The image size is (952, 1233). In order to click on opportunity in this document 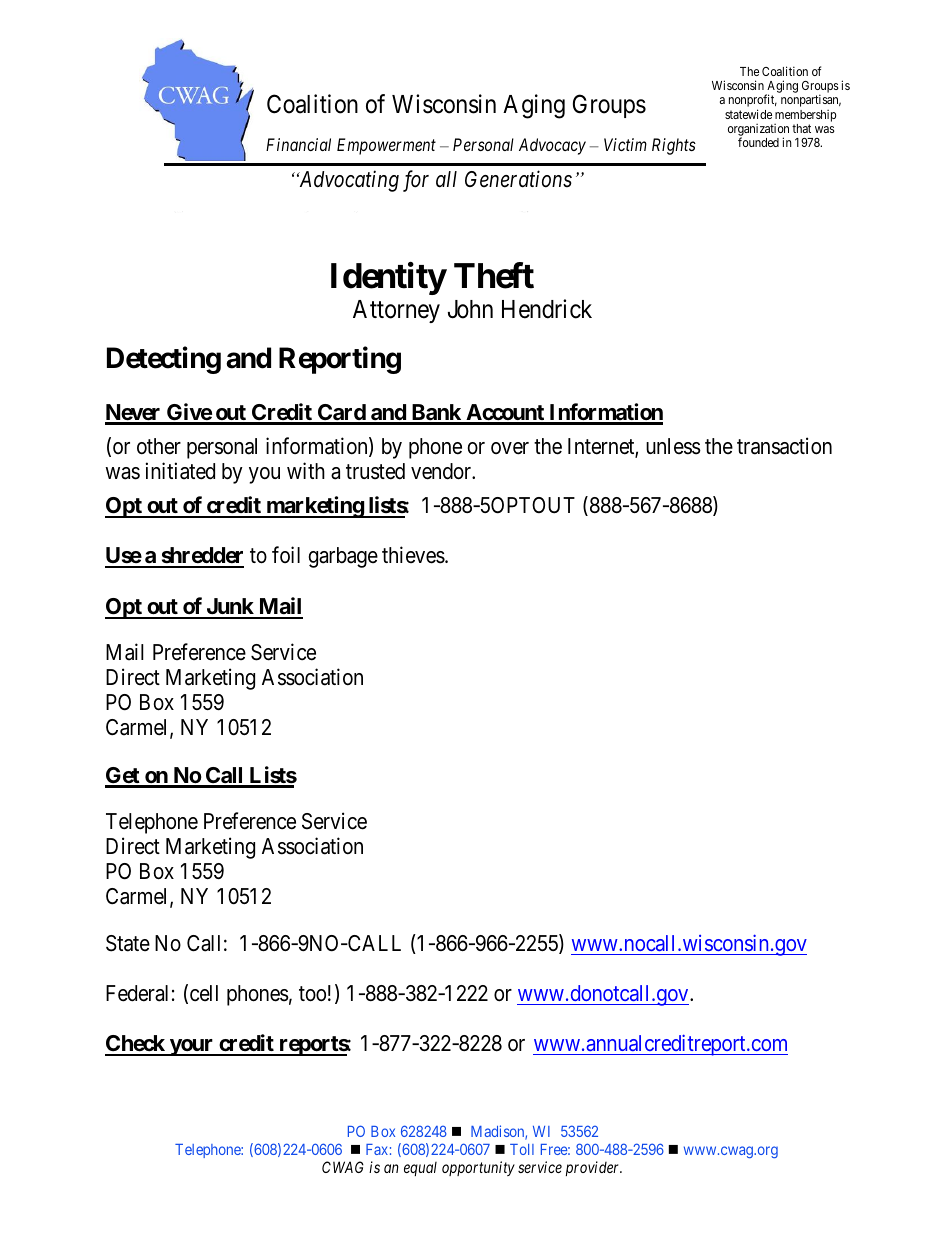, I will do `click(478, 1168)`.
